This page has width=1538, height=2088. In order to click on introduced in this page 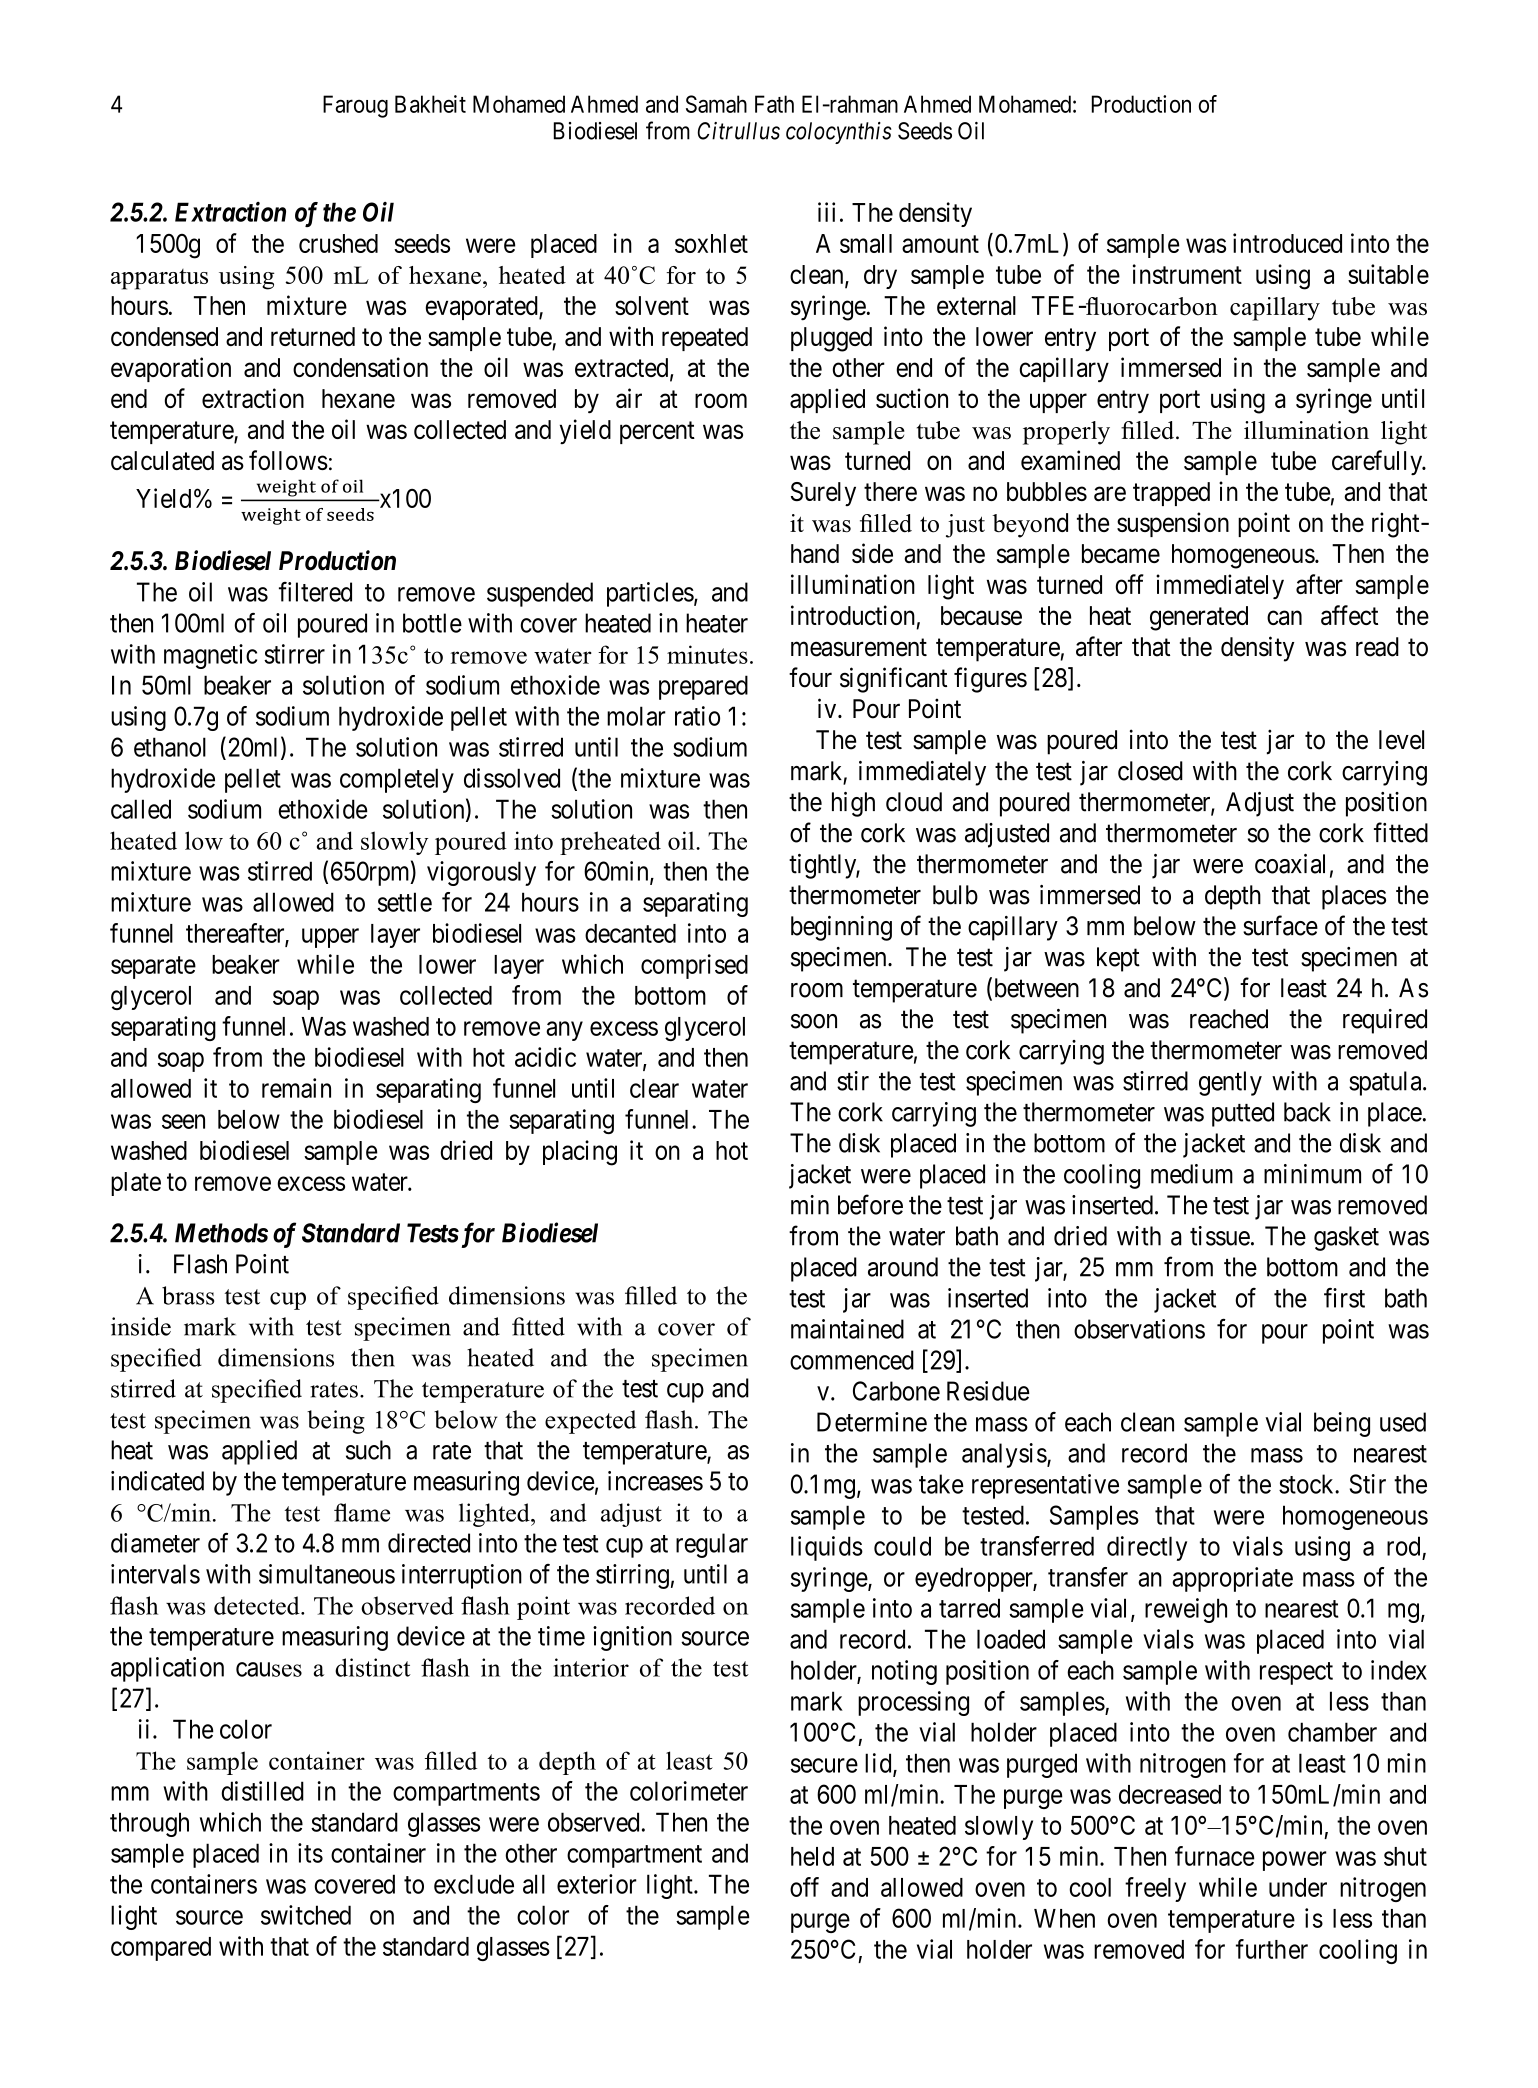, I will do `click(1287, 243)`.
